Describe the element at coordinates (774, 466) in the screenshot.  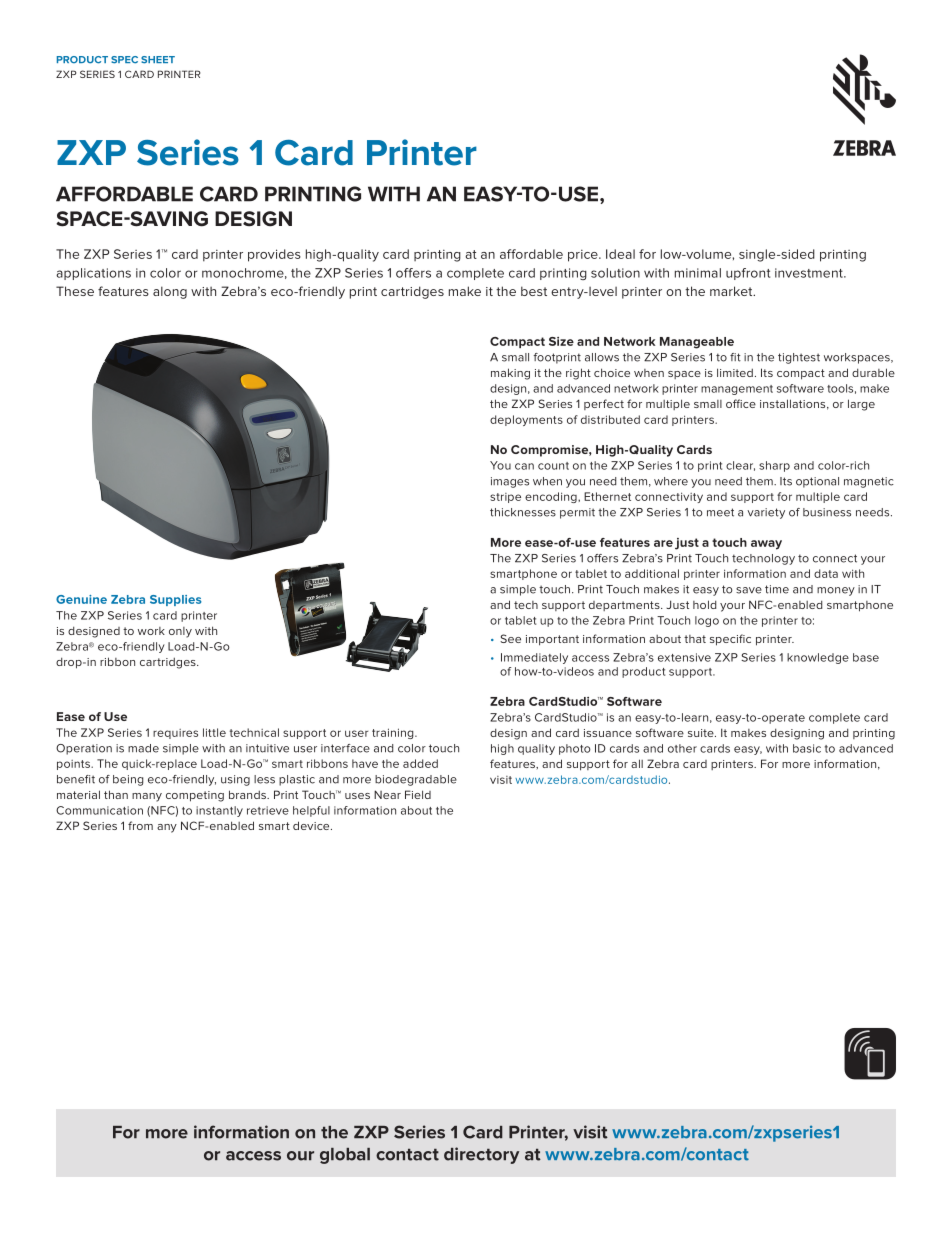
I see `sharp` at that location.
